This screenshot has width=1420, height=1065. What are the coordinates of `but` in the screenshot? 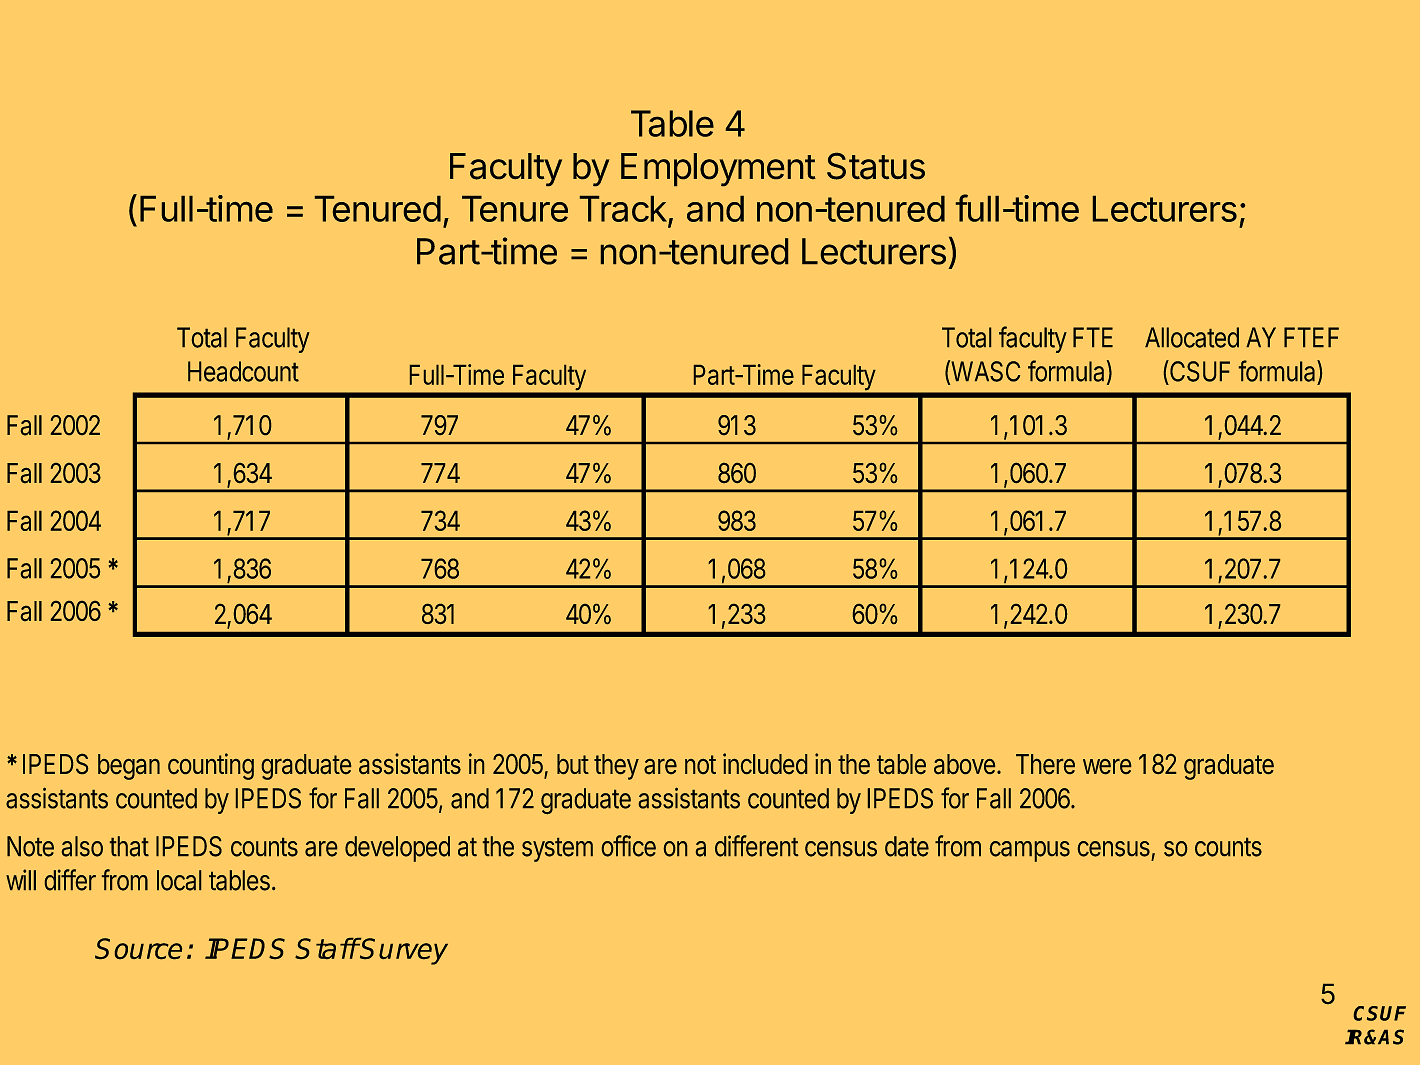 It's located at (573, 764).
